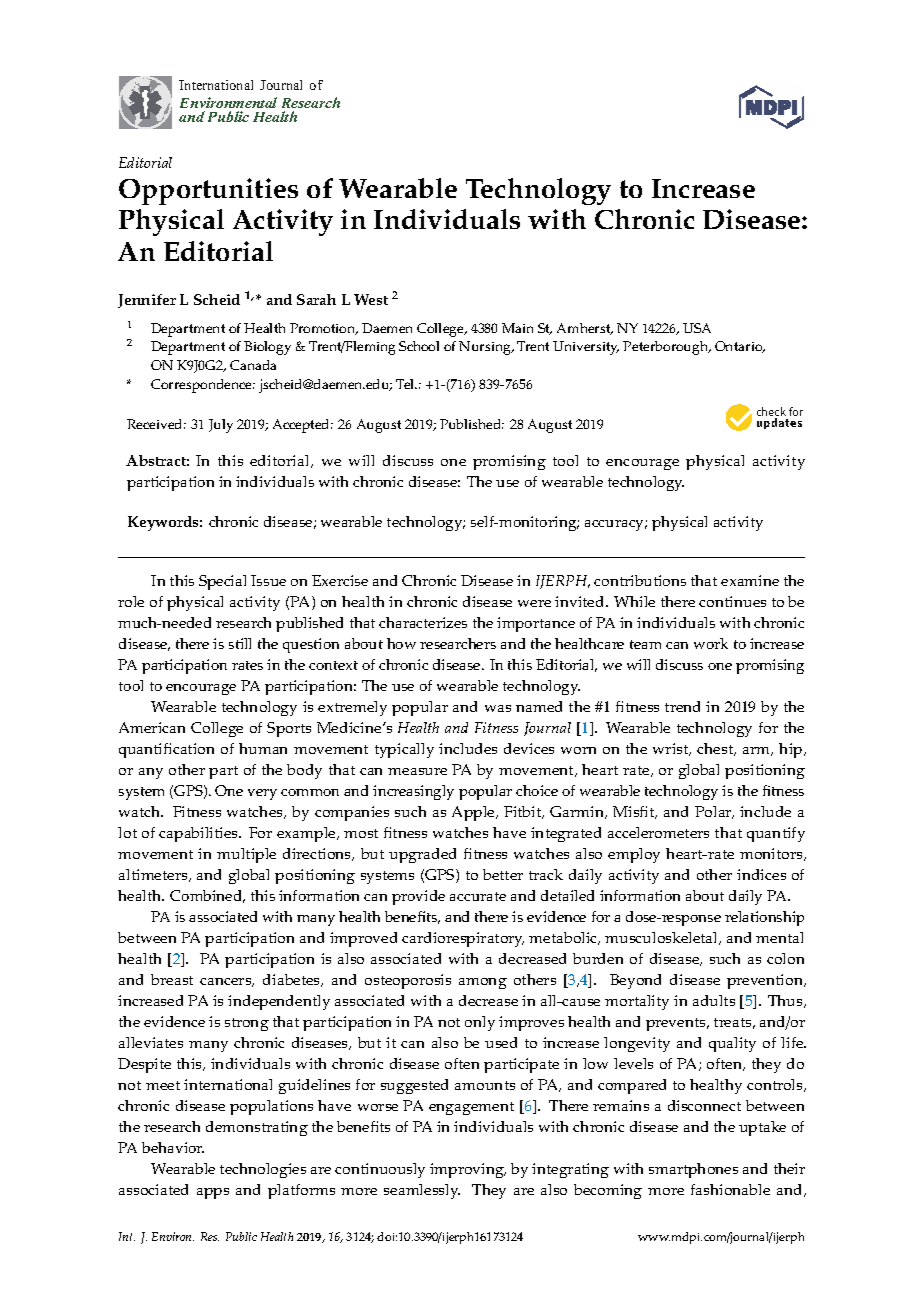 The image size is (924, 1308). Describe the element at coordinates (732, 601) in the screenshot. I see `continues` at that location.
